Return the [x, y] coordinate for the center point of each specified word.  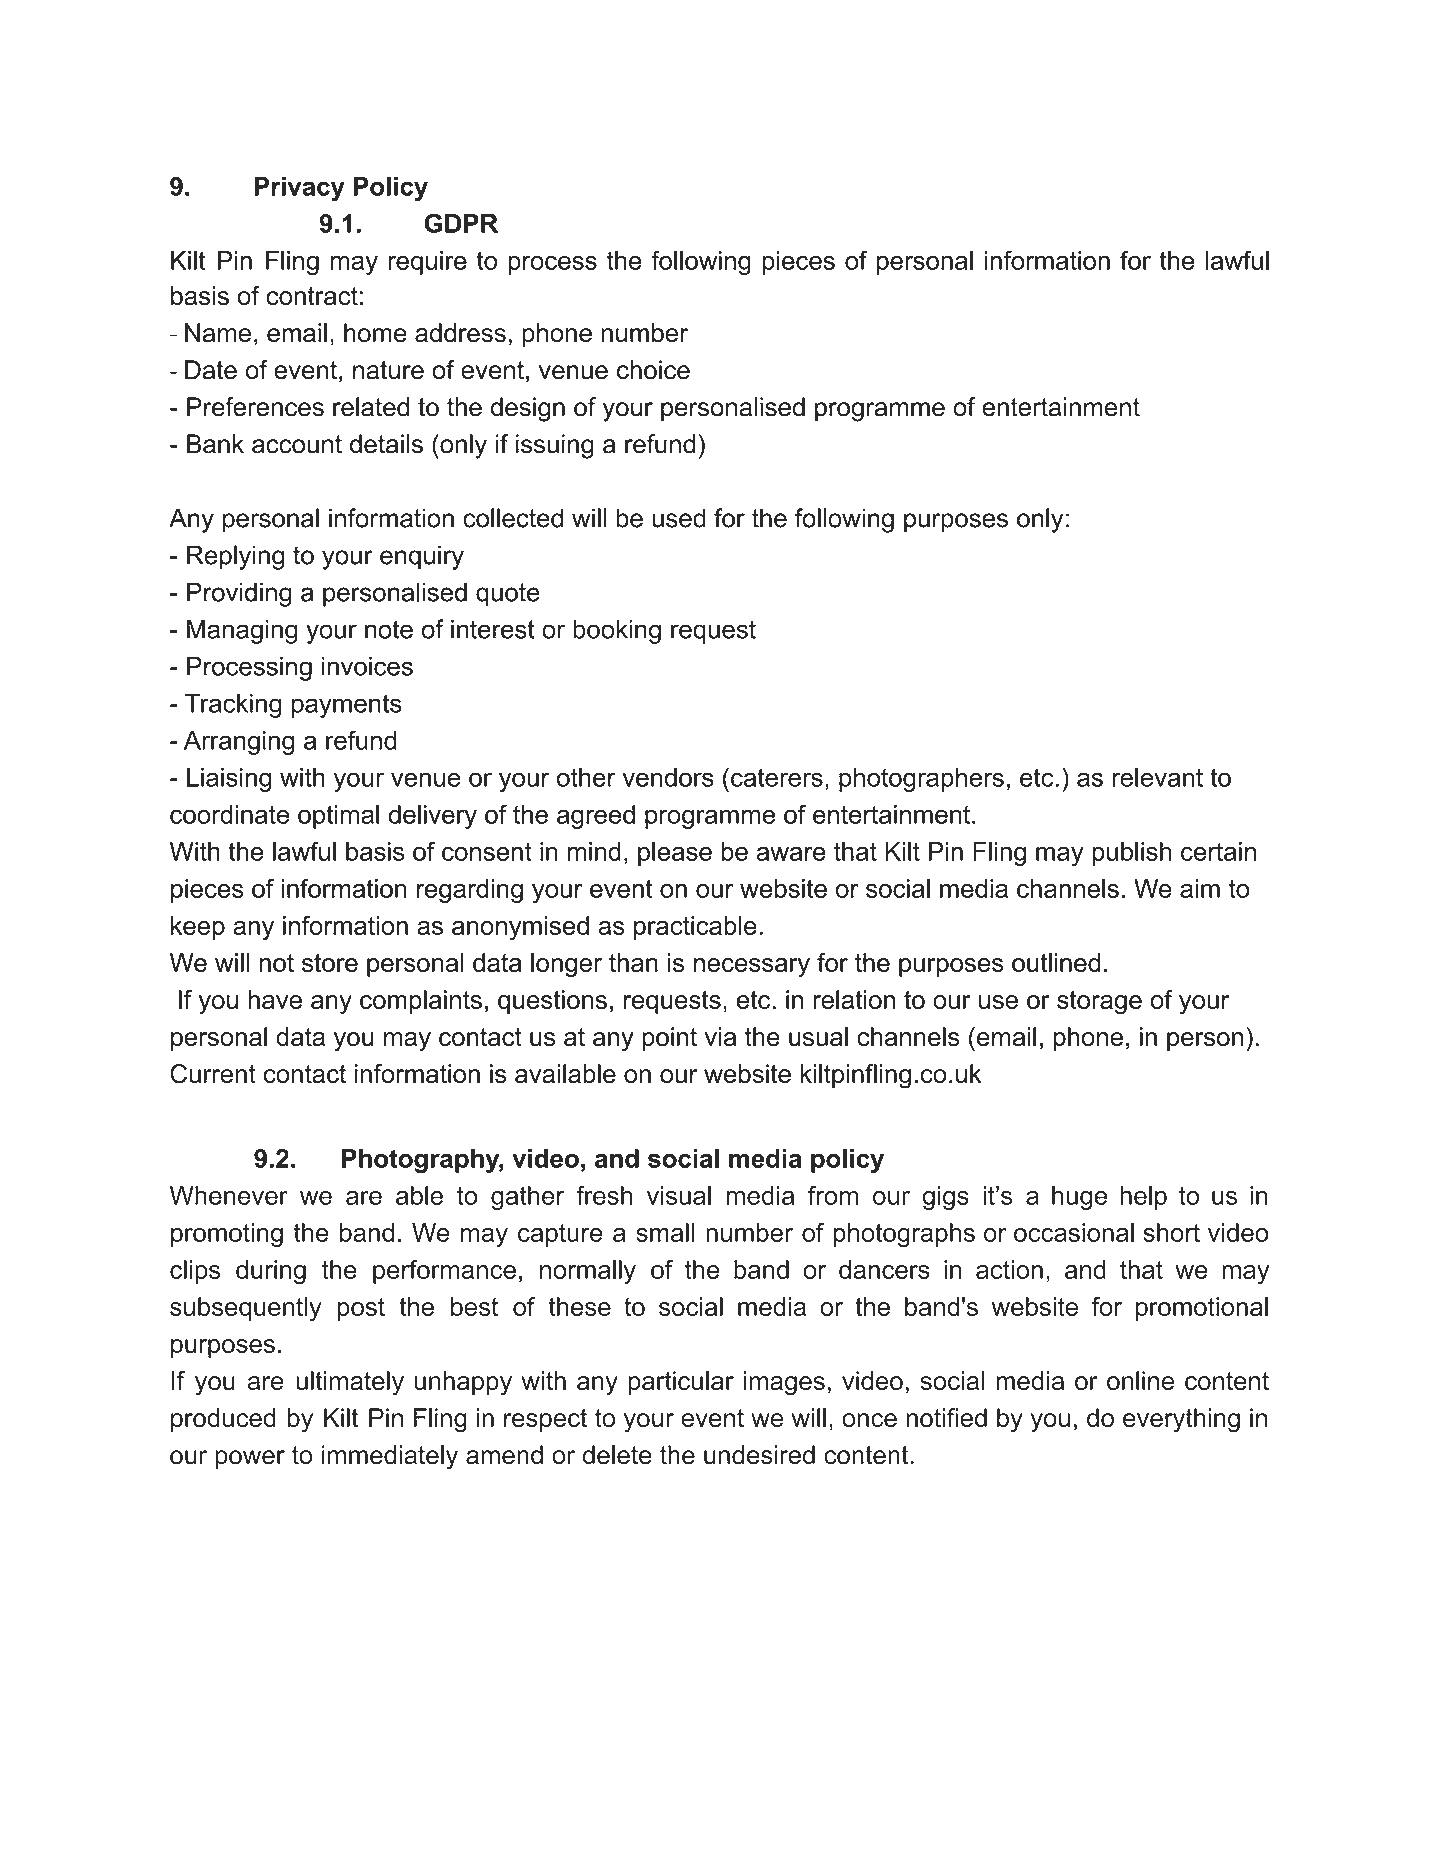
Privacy [299, 189]
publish [1131, 854]
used [679, 518]
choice [653, 370]
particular [681, 1383]
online [1140, 1380]
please [675, 854]
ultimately [350, 1383]
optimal [338, 817]
